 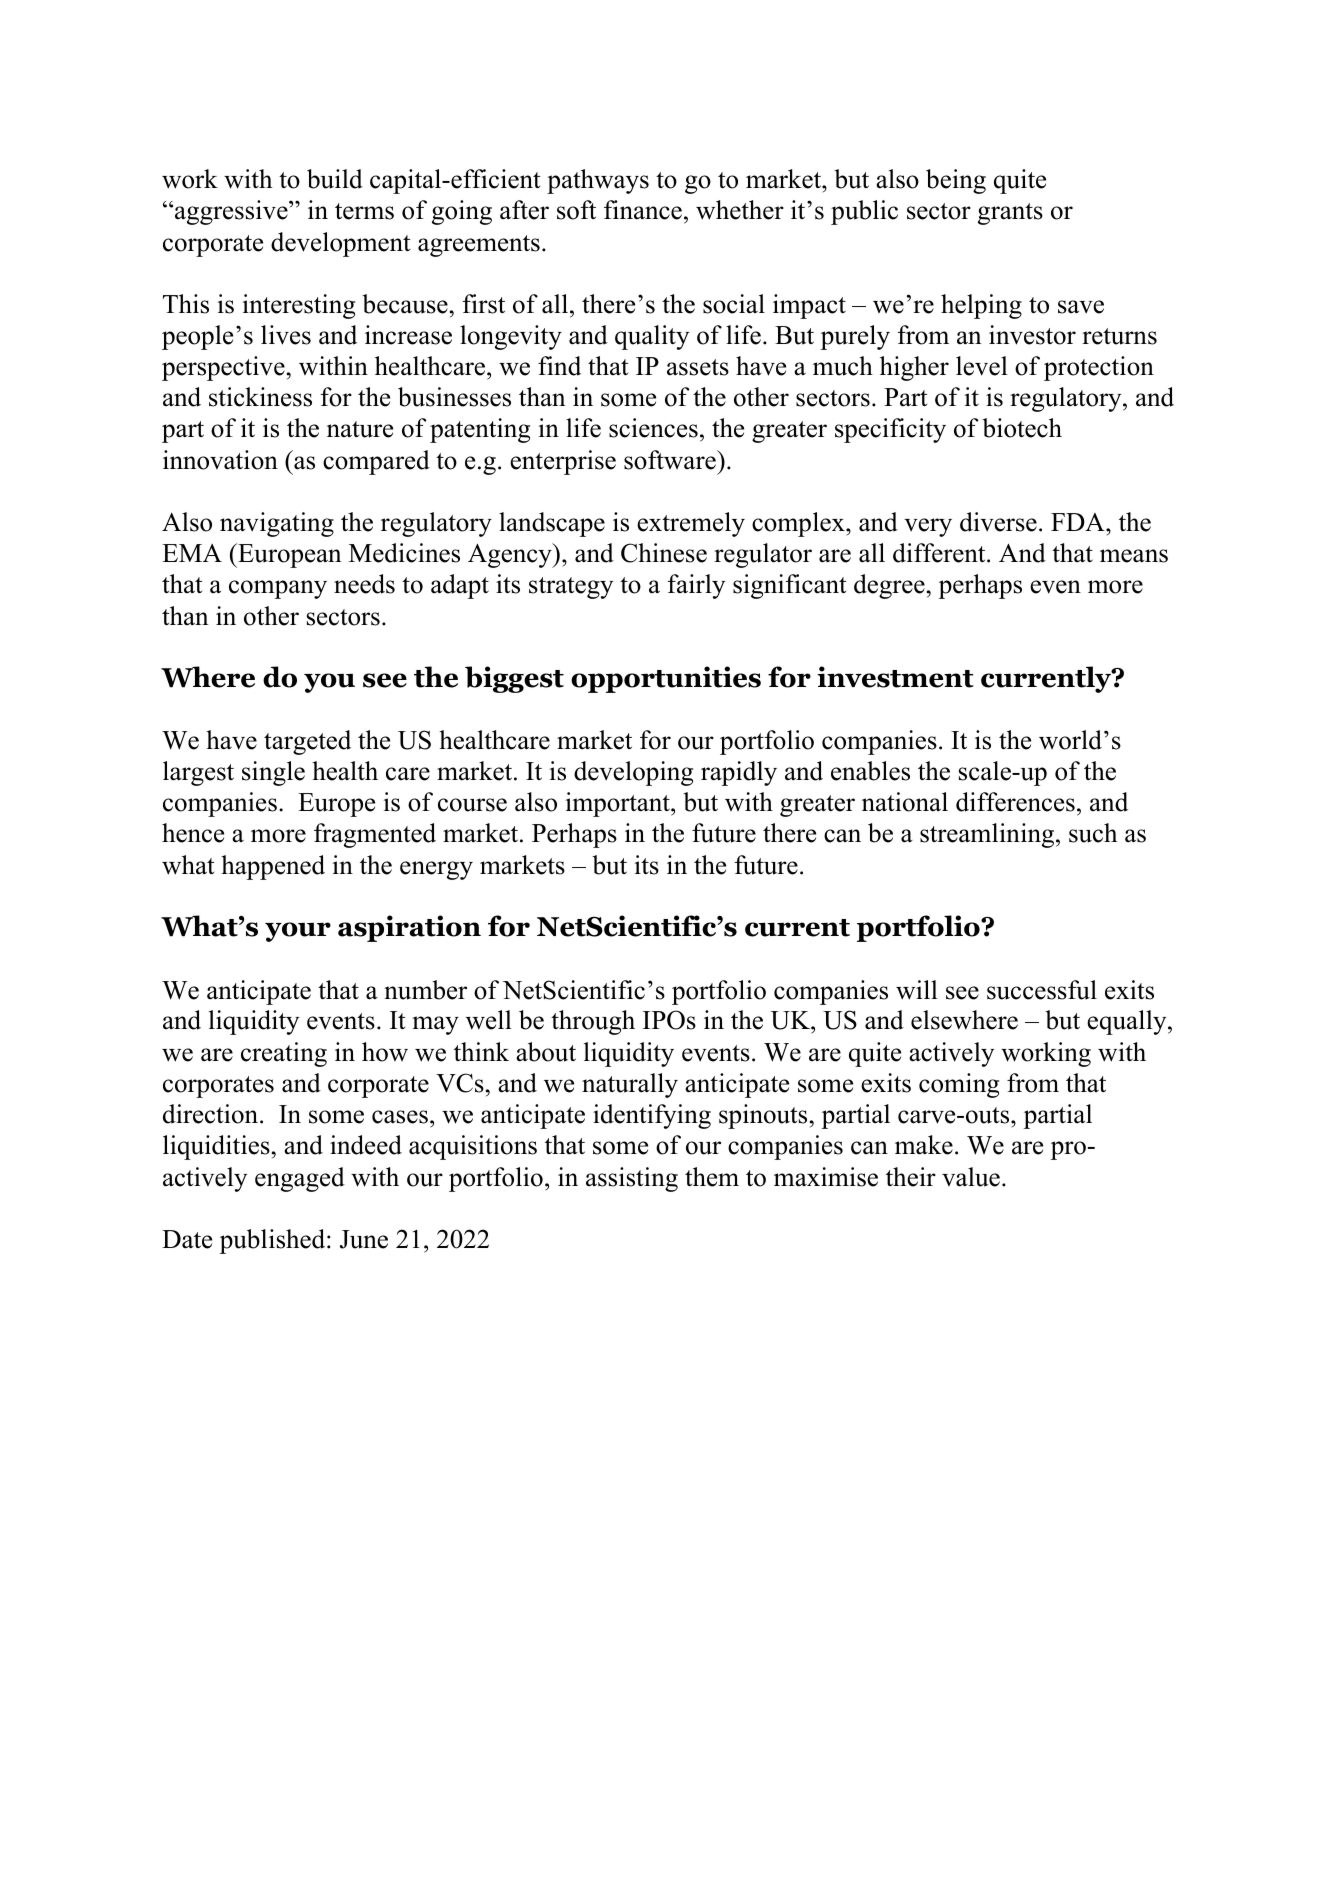 What do you see at coordinates (274, 1241) in the image?
I see `published` at bounding box center [274, 1241].
